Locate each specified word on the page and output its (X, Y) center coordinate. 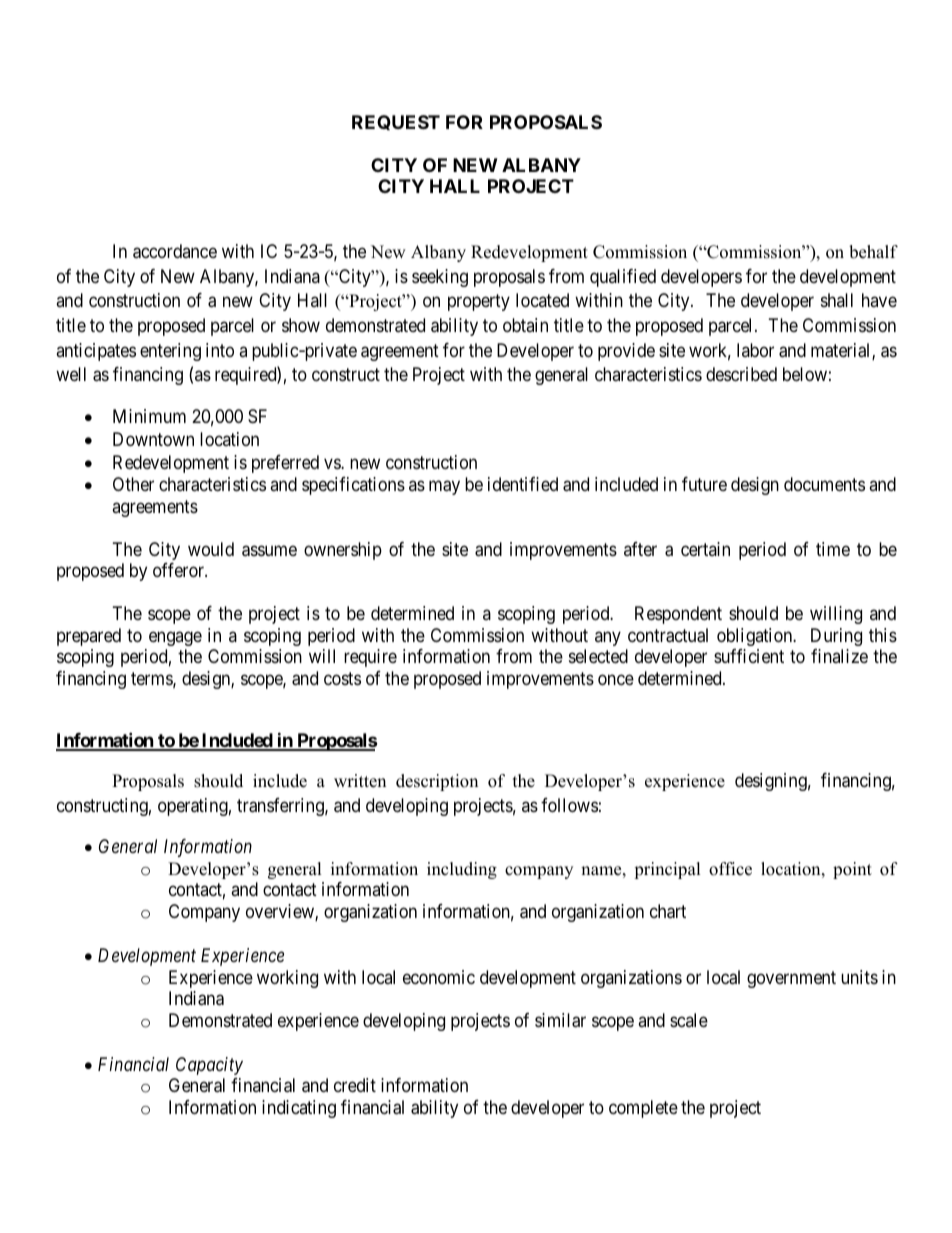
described (741, 374)
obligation (756, 637)
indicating (299, 1109)
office (730, 869)
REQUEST (396, 122)
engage (175, 638)
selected (598, 656)
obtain (525, 325)
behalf (873, 252)
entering (170, 352)
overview (281, 912)
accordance (175, 251)
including (462, 870)
